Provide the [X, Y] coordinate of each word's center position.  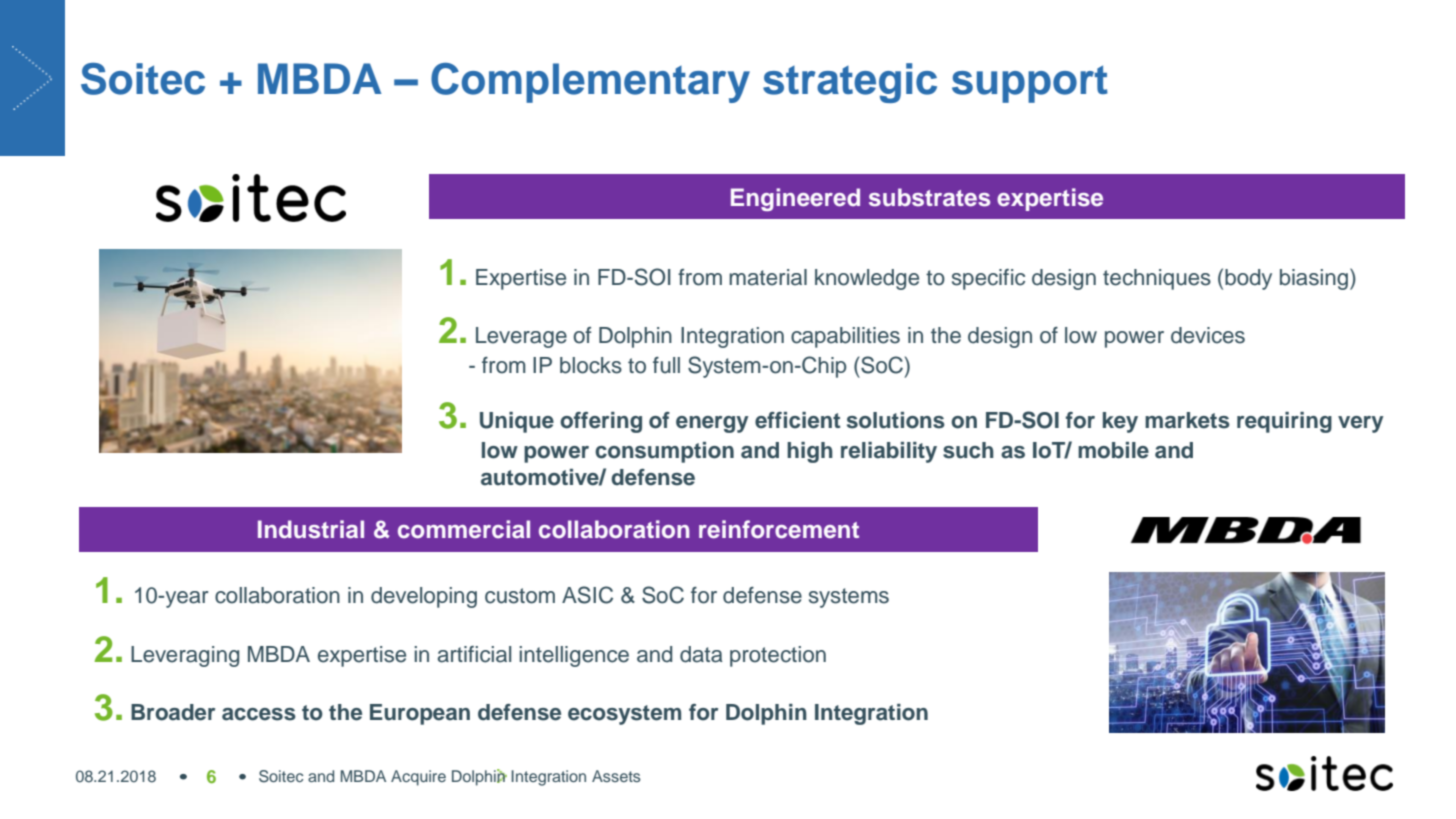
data [701, 654]
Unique [517, 422]
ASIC [587, 595]
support [1030, 84]
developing [424, 597]
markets [1187, 420]
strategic [850, 83]
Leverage [521, 337]
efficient [797, 420]
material [768, 277]
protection [778, 656]
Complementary [590, 83]
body [1248, 279]
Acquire [418, 778]
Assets [616, 776]
